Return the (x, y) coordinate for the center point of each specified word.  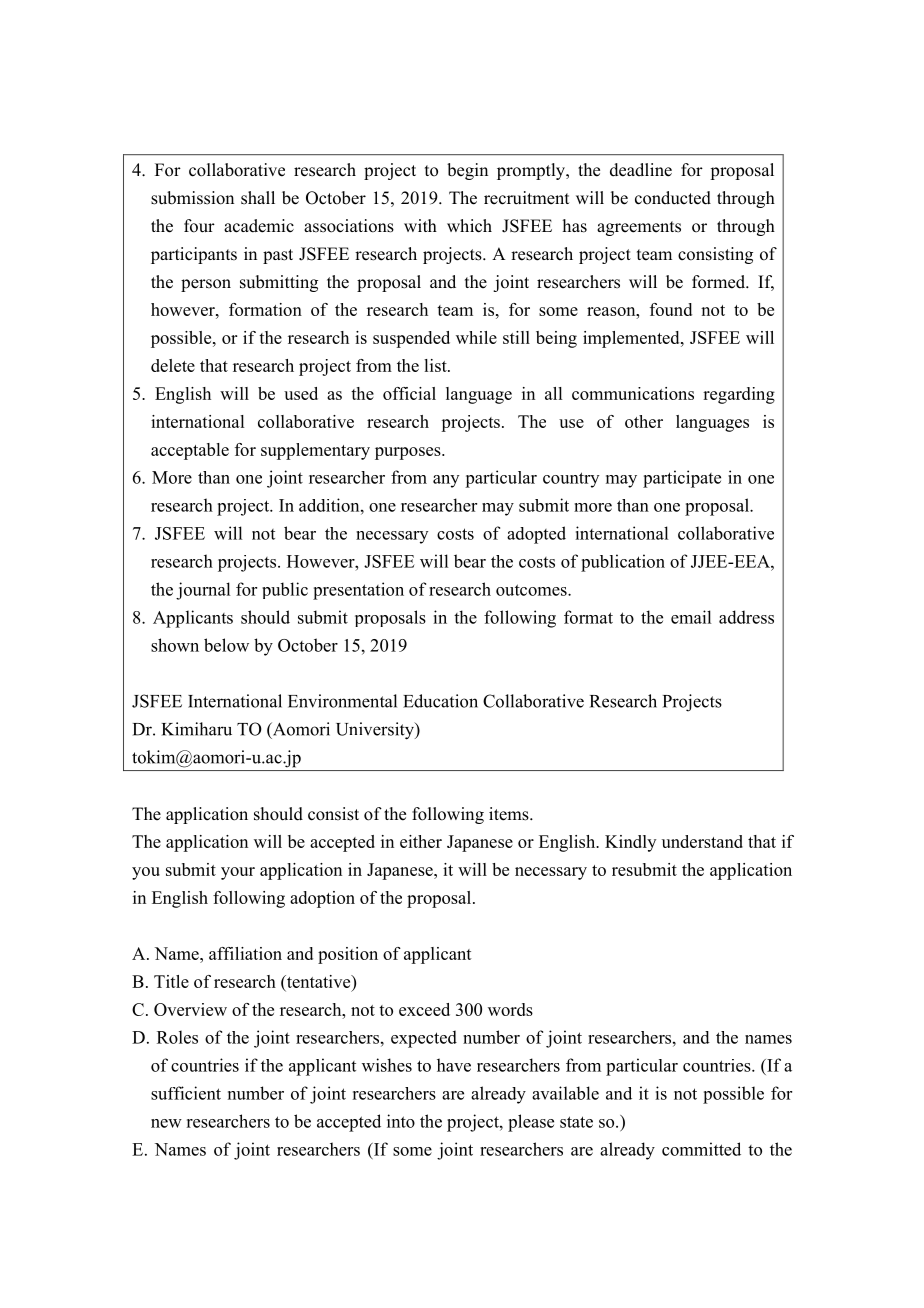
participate (682, 479)
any (446, 481)
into (401, 1121)
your (238, 873)
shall (258, 198)
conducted (673, 198)
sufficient (186, 1093)
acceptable (190, 451)
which (469, 226)
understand (702, 841)
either (421, 841)
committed (701, 1149)
